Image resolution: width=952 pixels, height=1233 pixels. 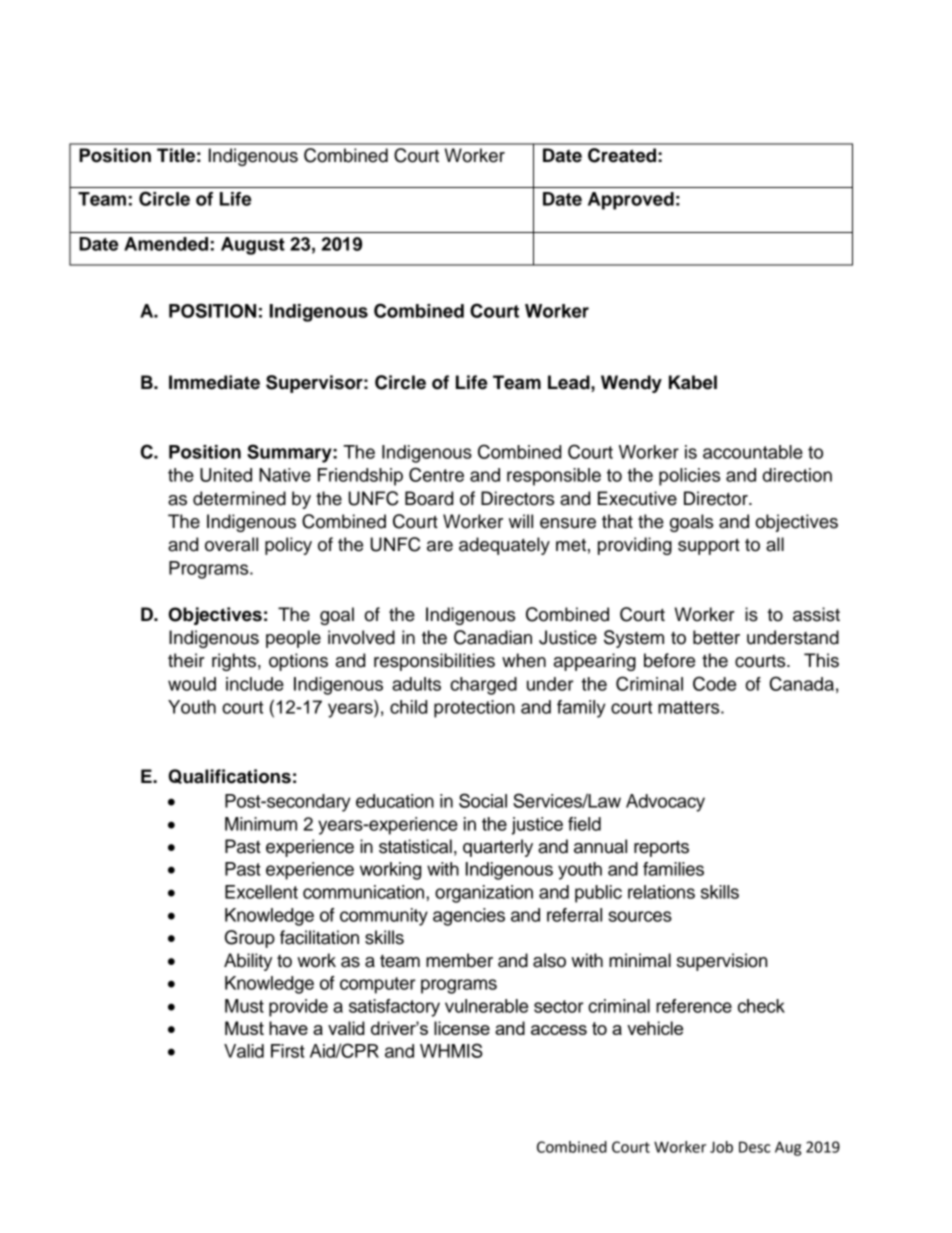 What do you see at coordinates (631, 201) in the image?
I see `Approved` at bounding box center [631, 201].
